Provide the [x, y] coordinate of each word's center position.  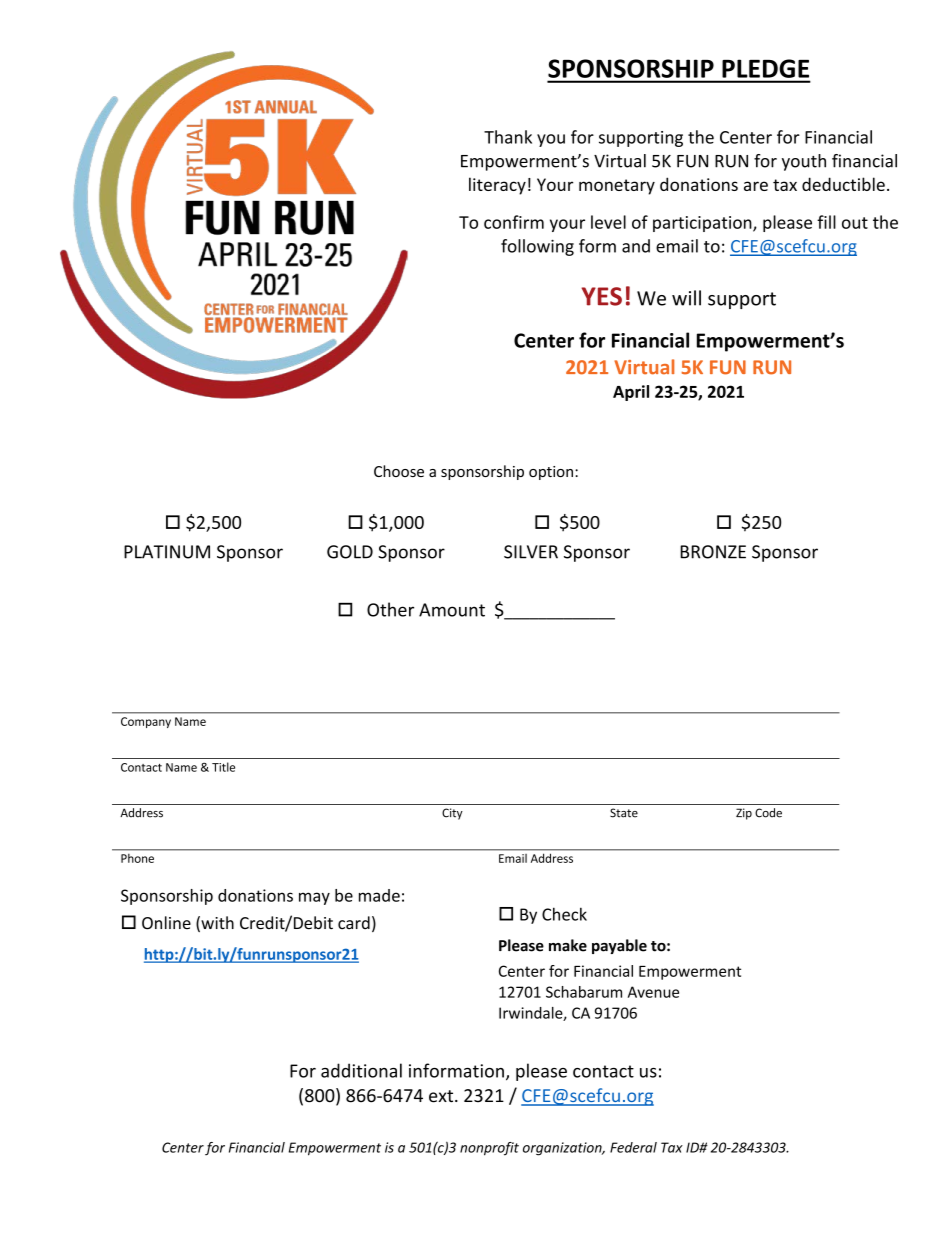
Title [223, 767]
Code [768, 813]
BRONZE [713, 552]
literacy [497, 186]
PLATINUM [167, 552]
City [452, 814]
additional [361, 1070]
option [551, 473]
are [756, 186]
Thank [508, 137]
